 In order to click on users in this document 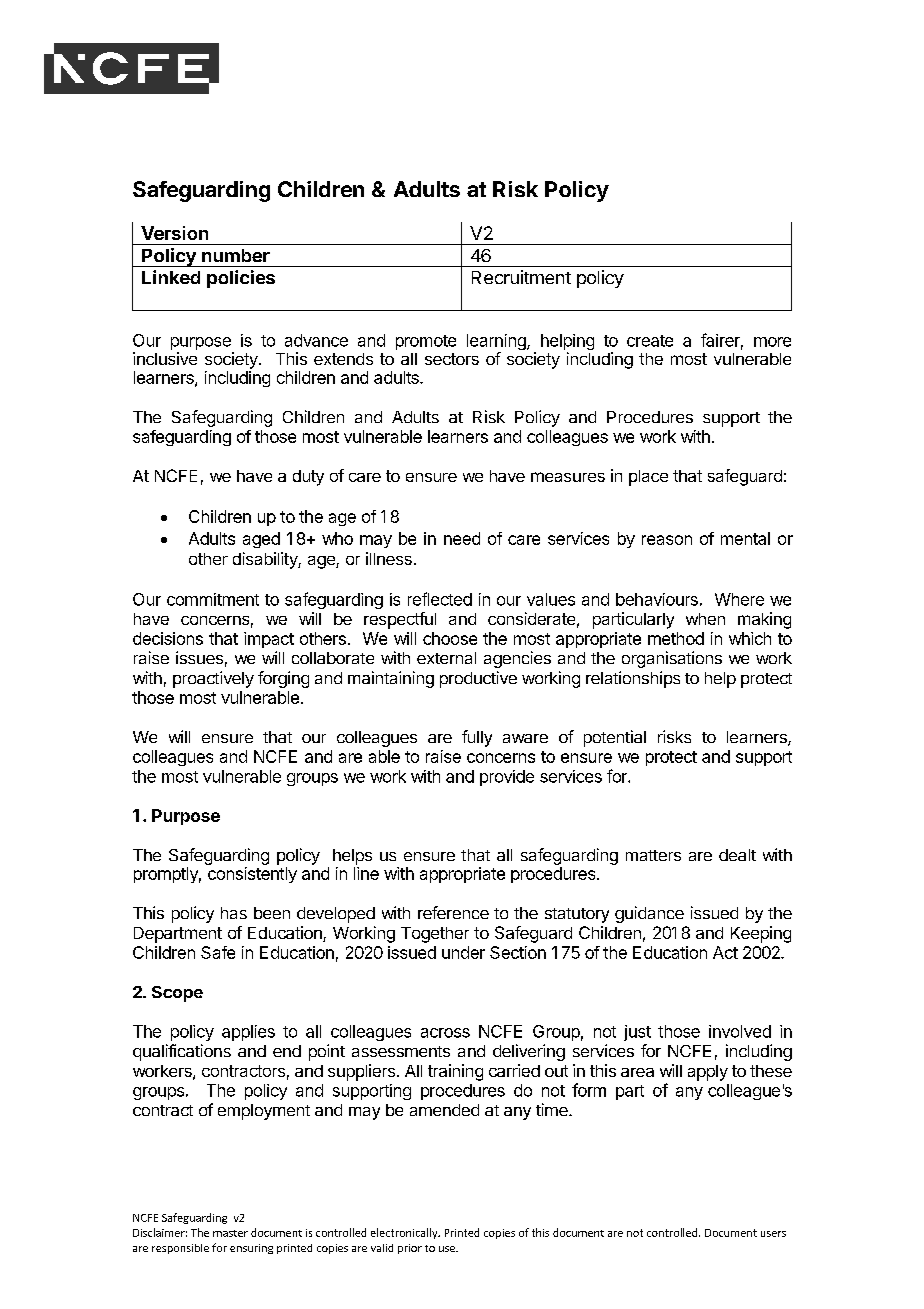, I will do `click(773, 1234)`.
